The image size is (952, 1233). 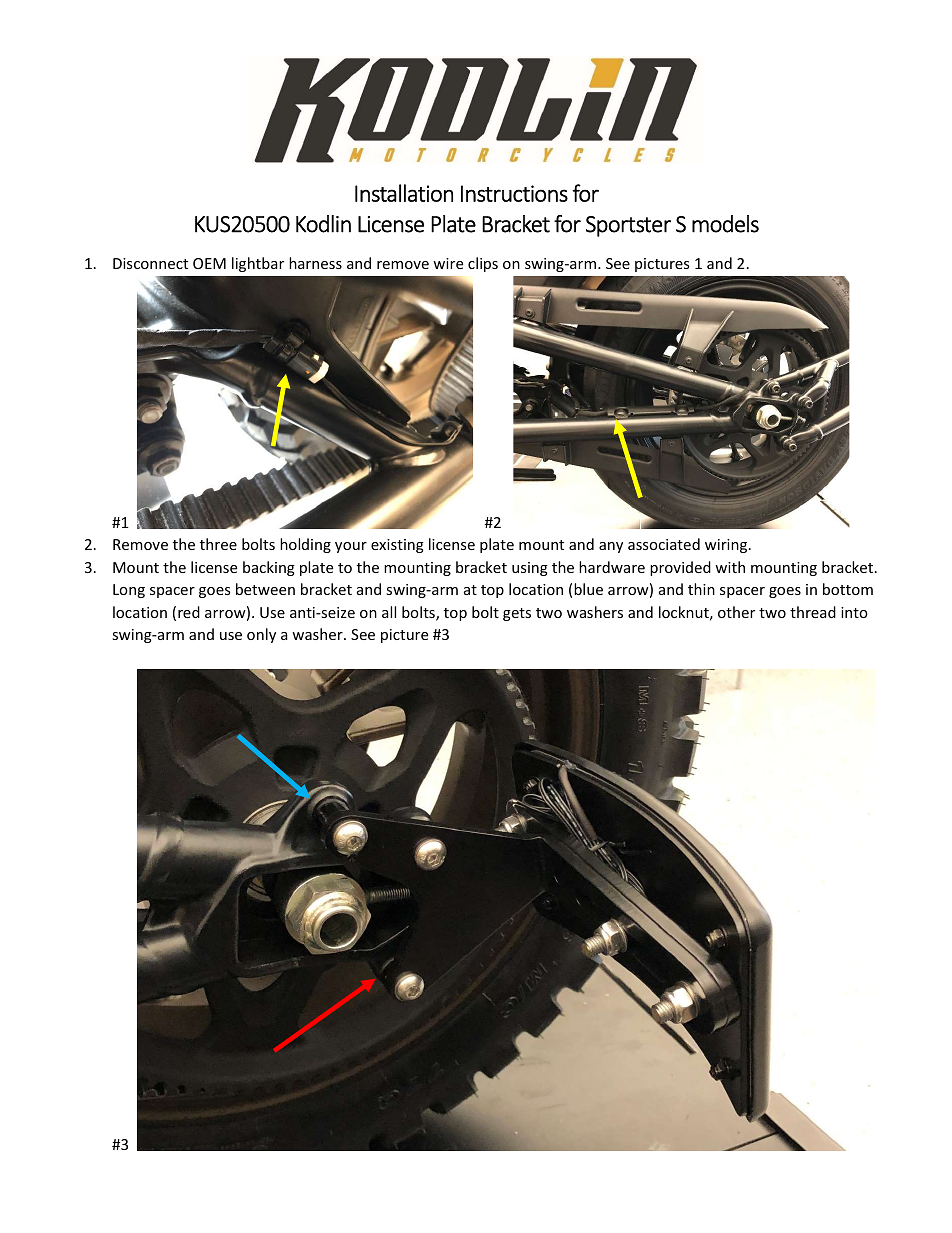 I want to click on red, so click(x=189, y=612).
